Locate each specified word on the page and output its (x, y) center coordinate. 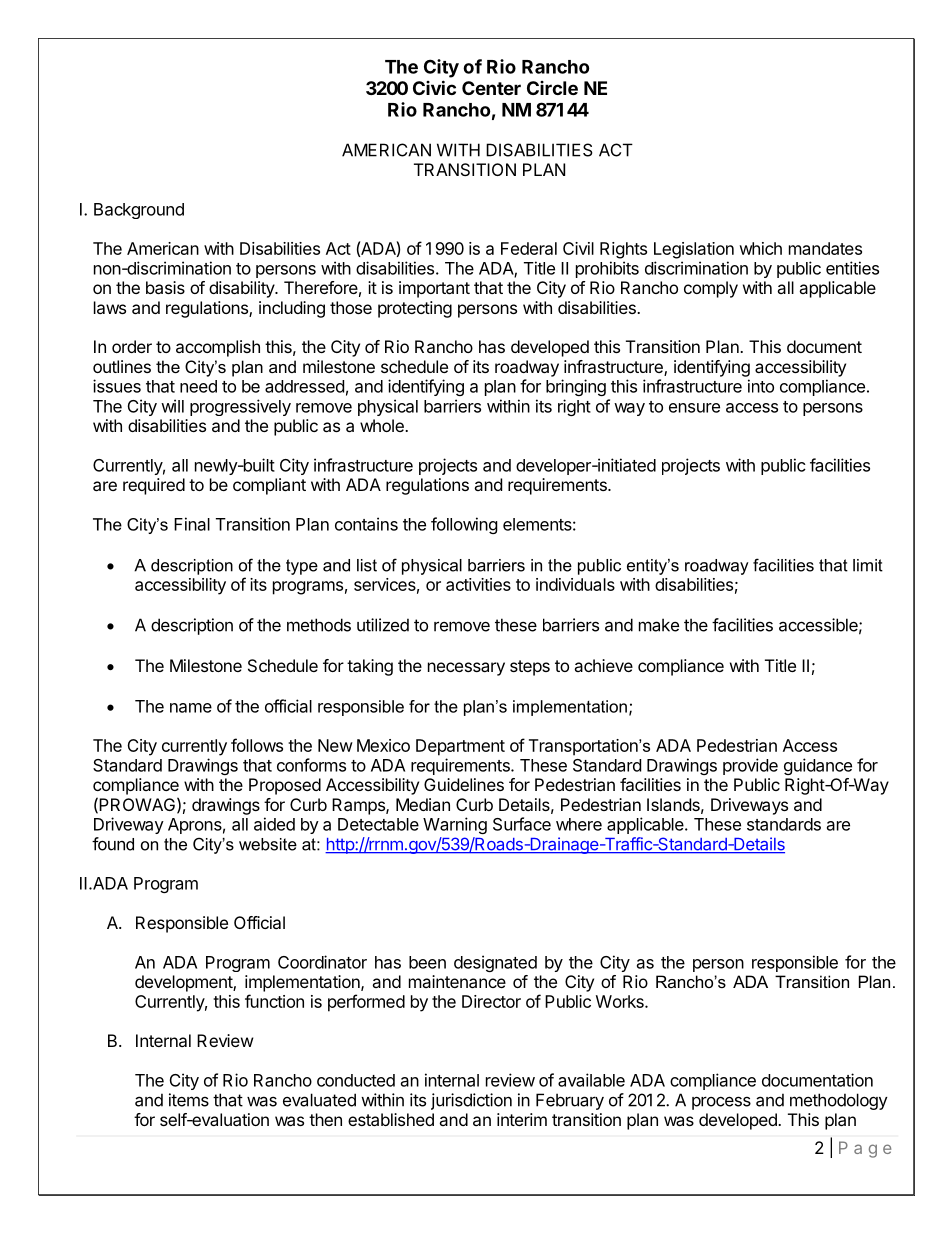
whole (383, 425)
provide (750, 766)
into (761, 386)
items (189, 1100)
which (760, 248)
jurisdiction (471, 1101)
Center (491, 88)
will (172, 406)
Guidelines (464, 784)
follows (257, 745)
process (721, 1103)
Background (139, 211)
